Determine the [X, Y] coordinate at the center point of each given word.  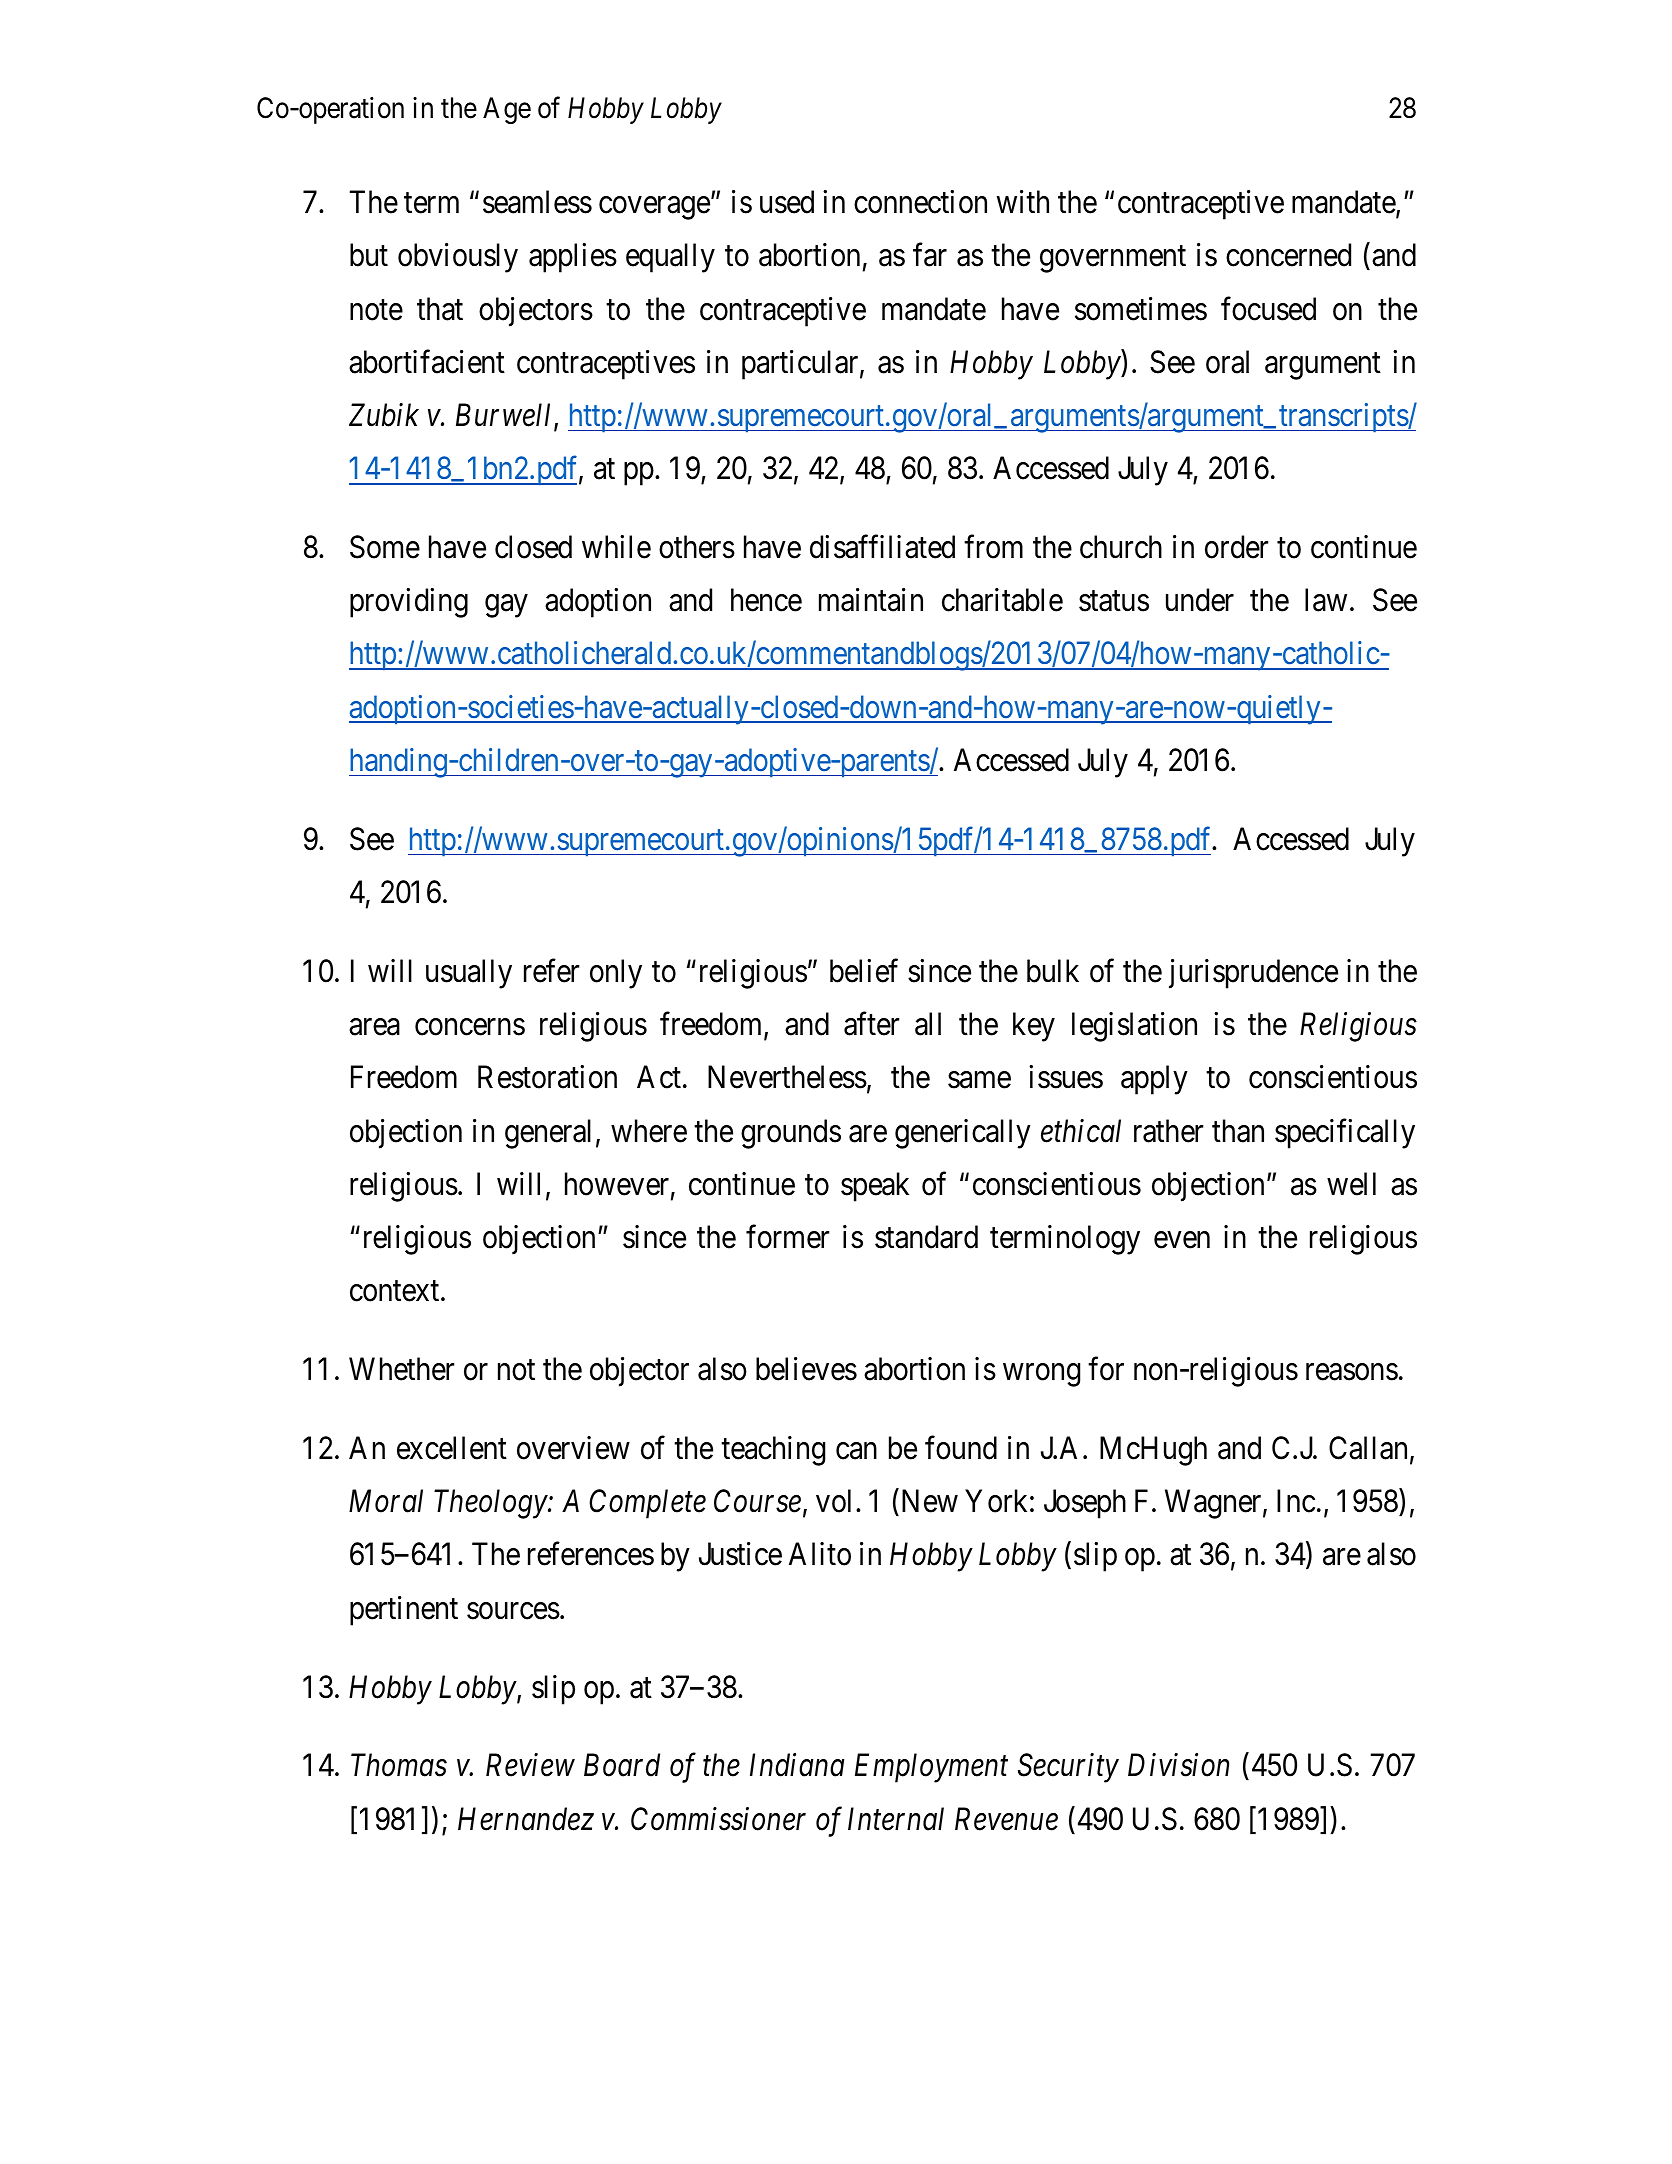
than [1238, 1131]
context [396, 1291]
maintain [871, 600]
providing [409, 603]
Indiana [797, 1765]
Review [530, 1765]
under [1200, 600]
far [930, 255]
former [787, 1237]
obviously [458, 258]
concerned [1288, 255]
